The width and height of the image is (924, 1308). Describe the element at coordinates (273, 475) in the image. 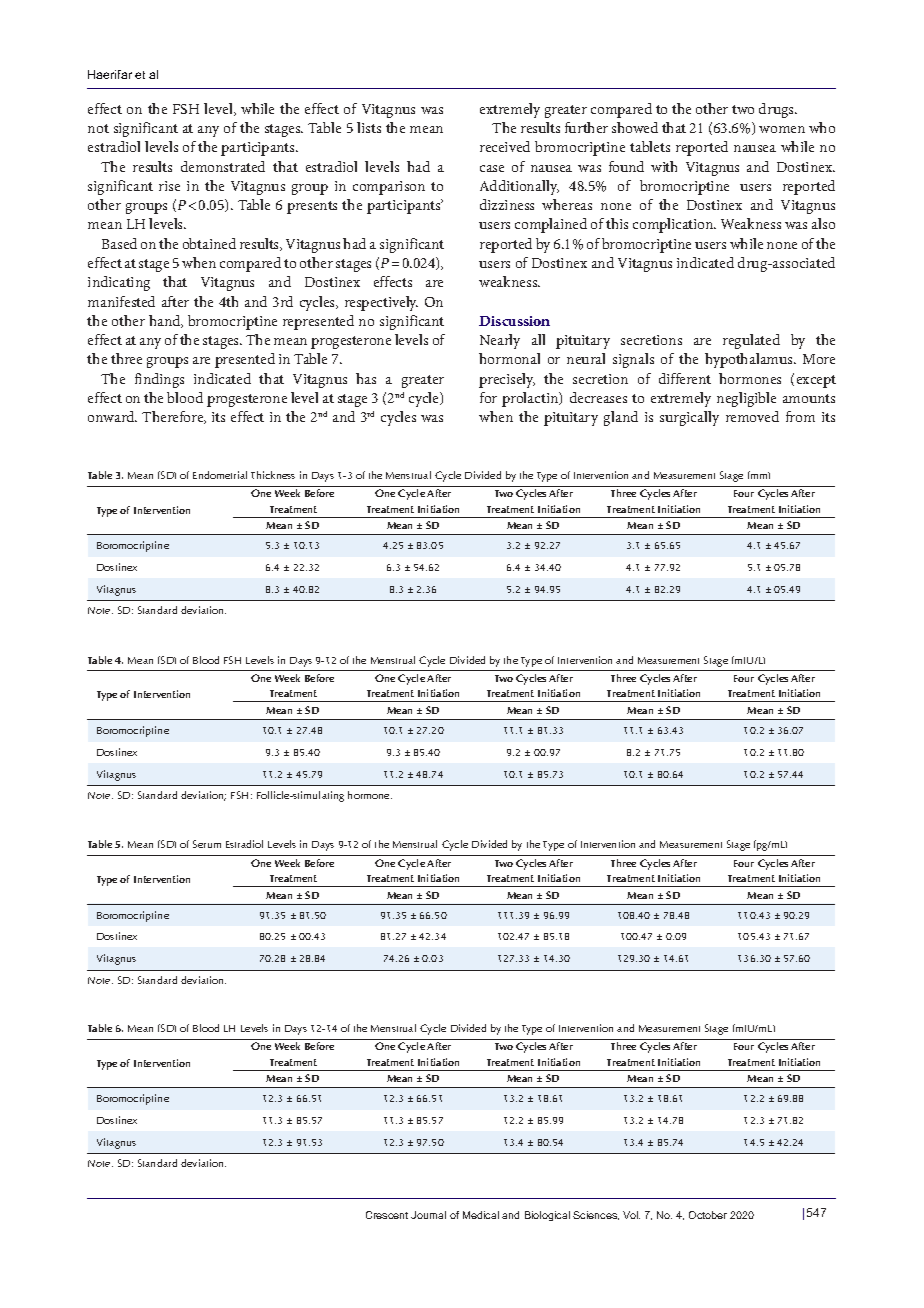

I see `Thickness` at that location.
